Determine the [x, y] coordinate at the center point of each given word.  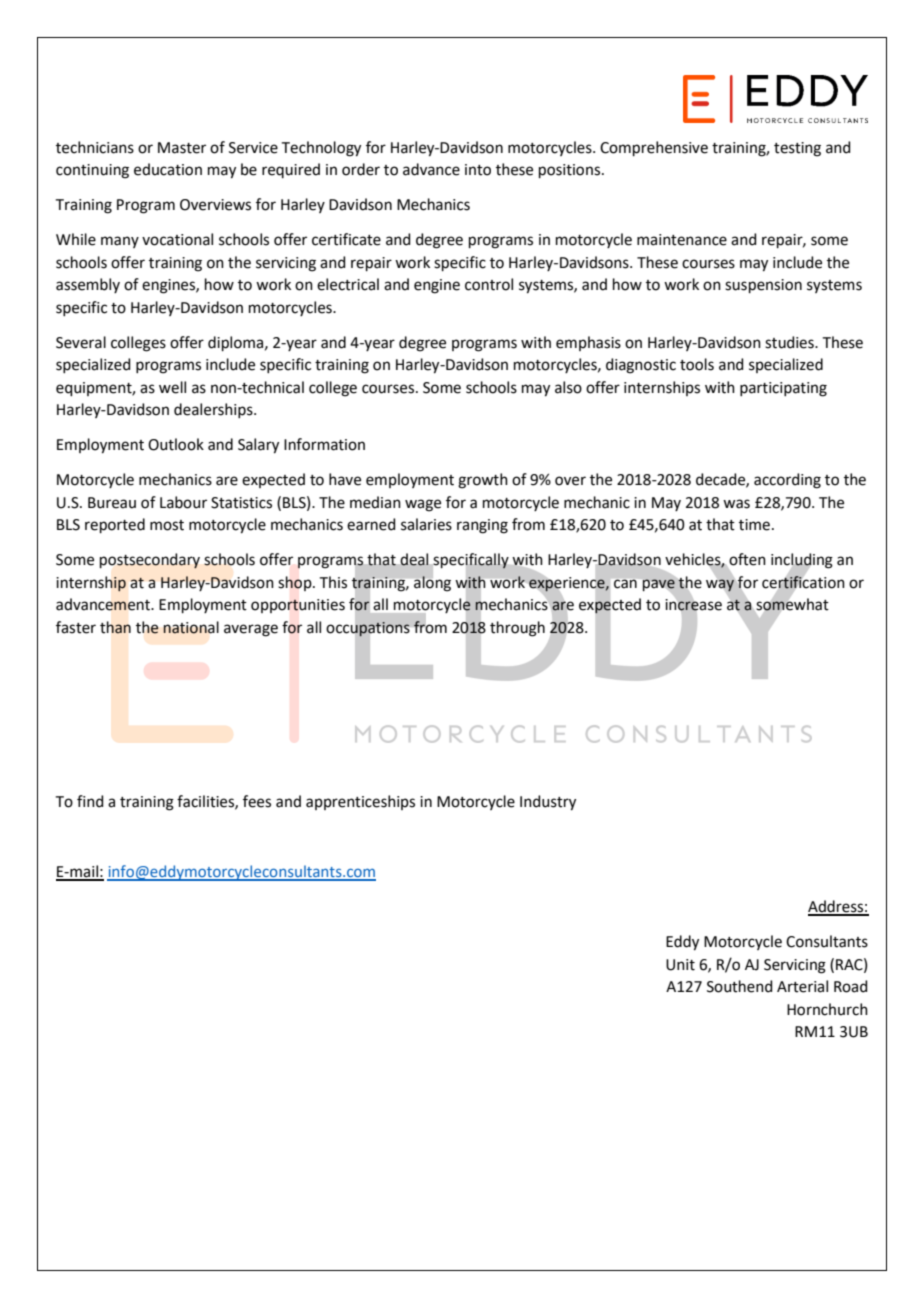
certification [803, 582]
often [746, 560]
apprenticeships [360, 802]
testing [797, 149]
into [478, 170]
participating [783, 389]
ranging [482, 526]
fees [257, 801]
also [568, 387]
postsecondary [150, 561]
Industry [548, 803]
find [90, 801]
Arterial [802, 986]
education [168, 169]
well [172, 387]
